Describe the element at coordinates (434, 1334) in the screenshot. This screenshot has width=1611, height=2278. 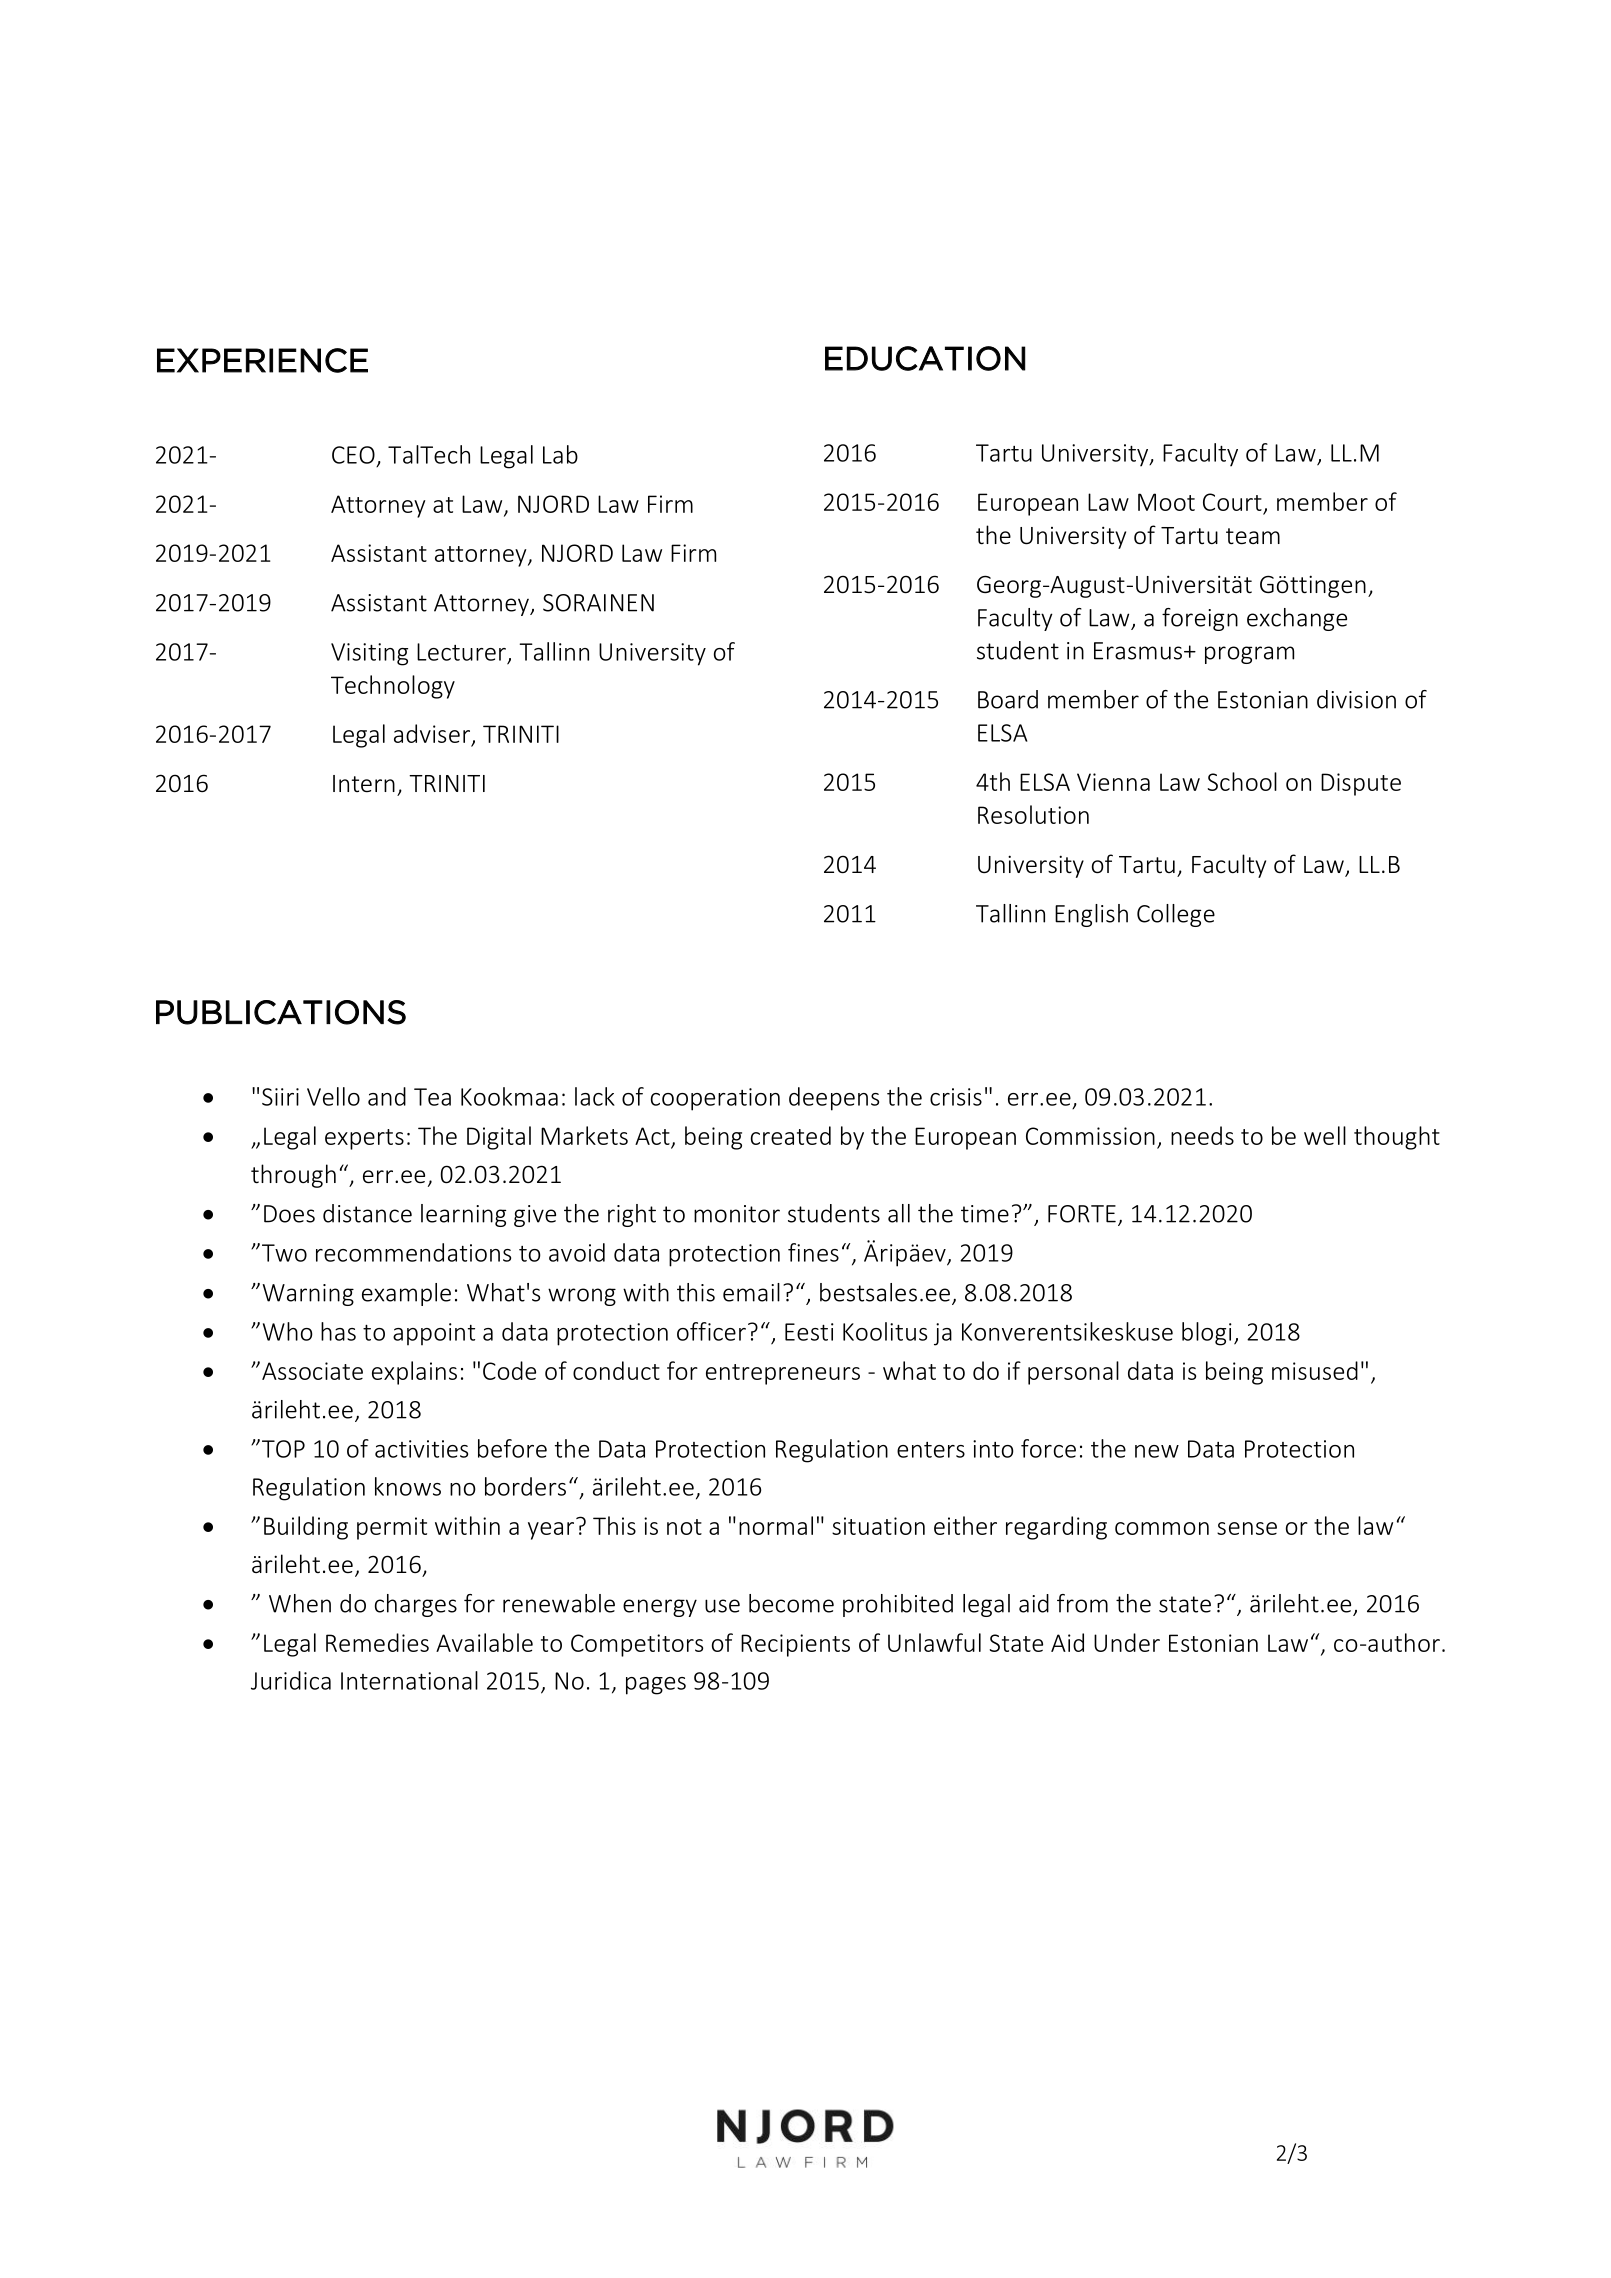
I see `appoint` at that location.
